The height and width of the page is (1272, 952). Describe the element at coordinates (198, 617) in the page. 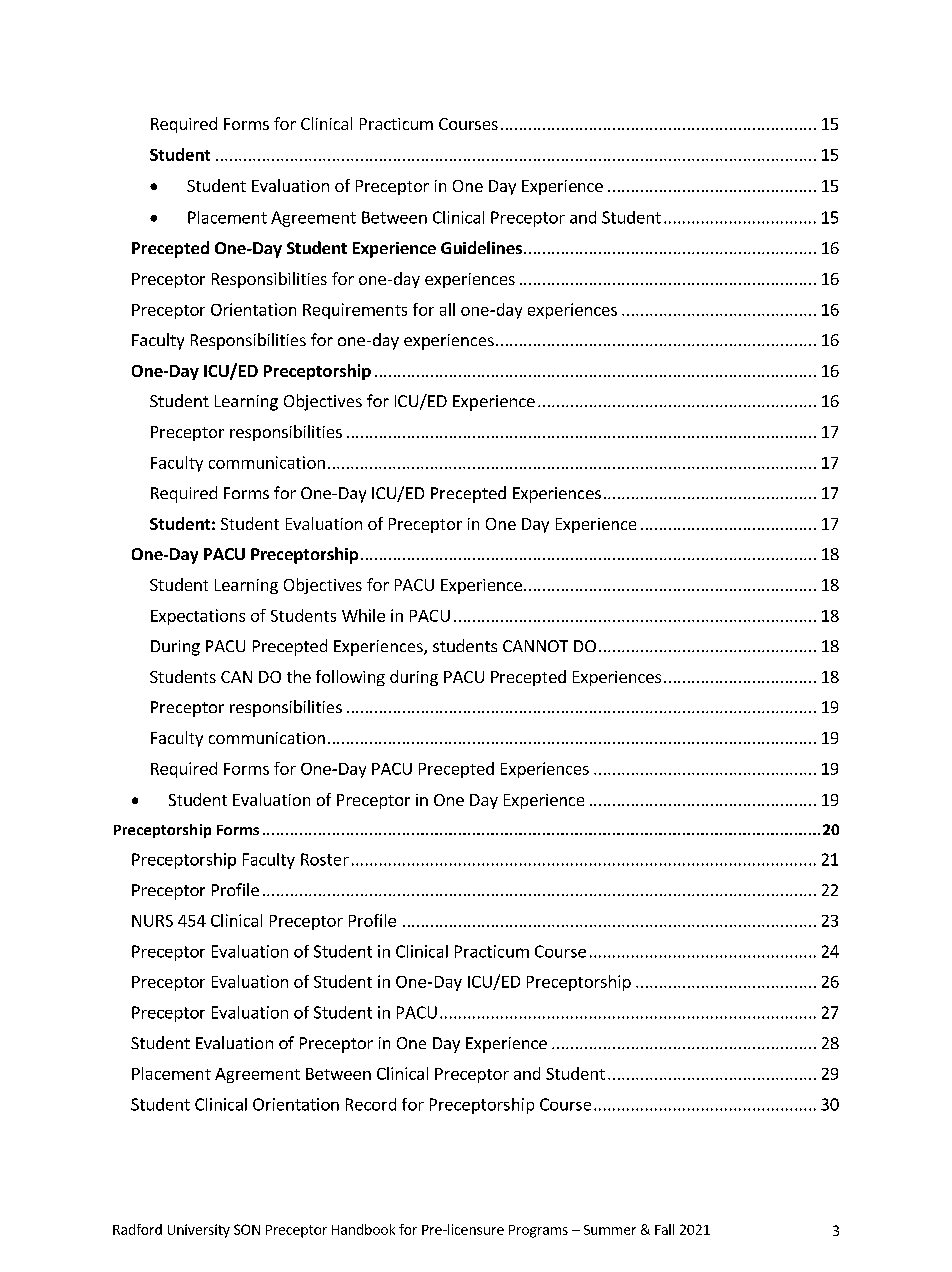

I see `Expectations` at that location.
